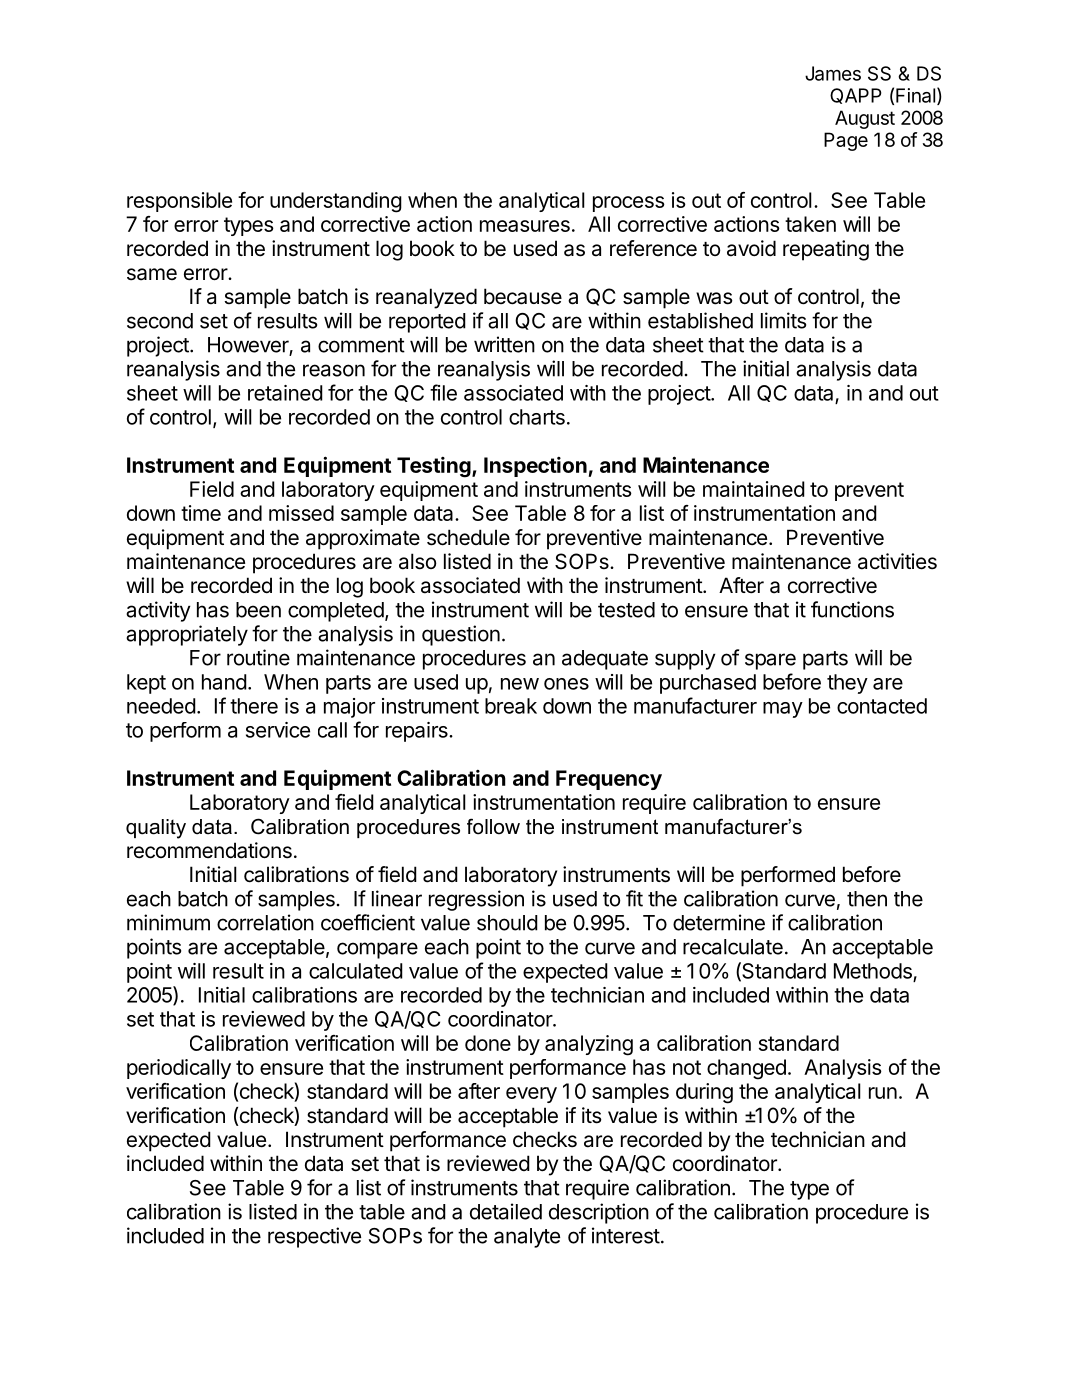  What do you see at coordinates (525, 226) in the page?
I see `measures` at bounding box center [525, 226].
